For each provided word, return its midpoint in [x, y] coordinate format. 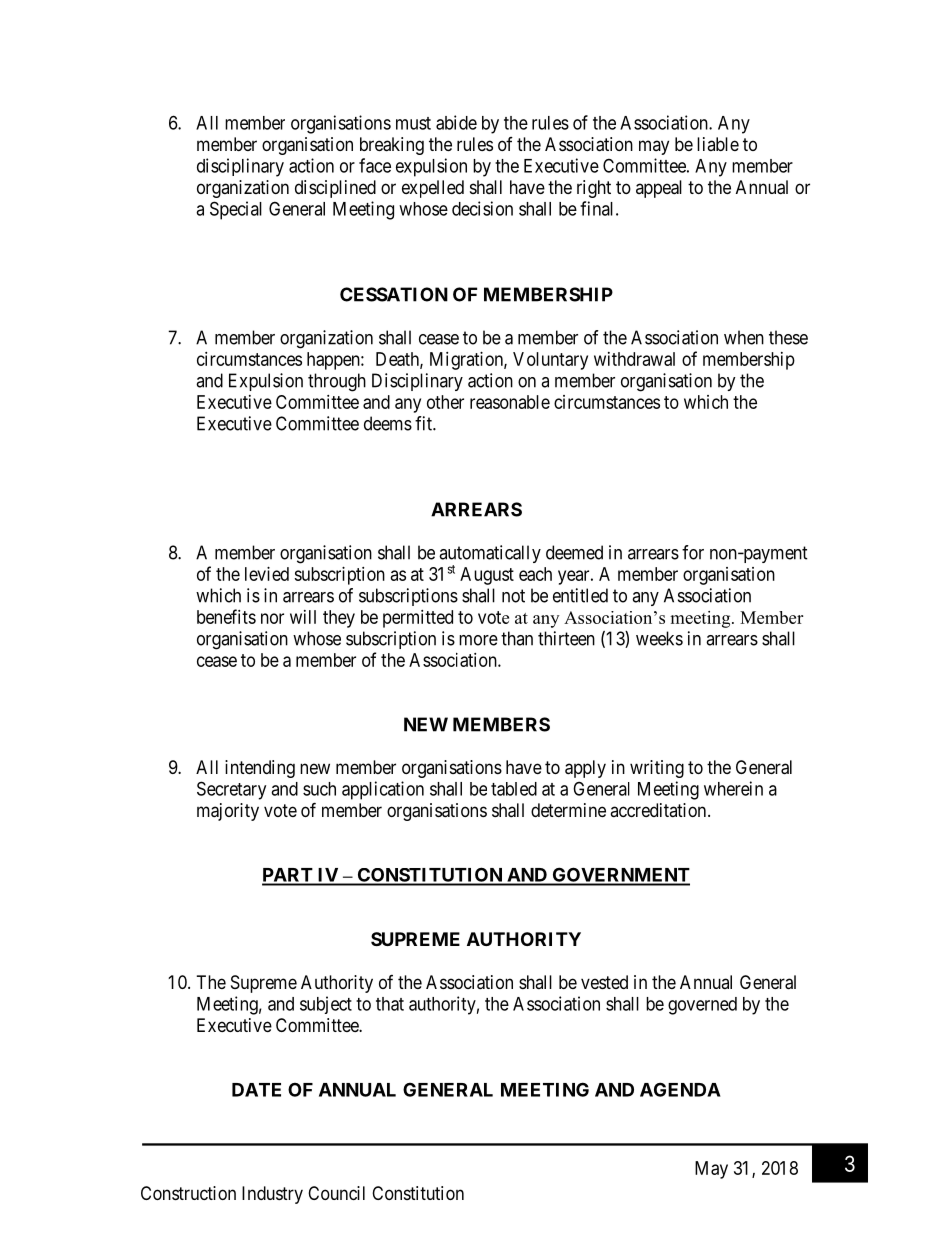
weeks [659, 638]
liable [718, 144]
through [337, 382]
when [744, 337]
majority [228, 812]
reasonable [510, 402]
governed [702, 1006]
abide [456, 122]
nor [272, 618]
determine [568, 810]
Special [236, 210]
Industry [272, 1195]
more [478, 640]
